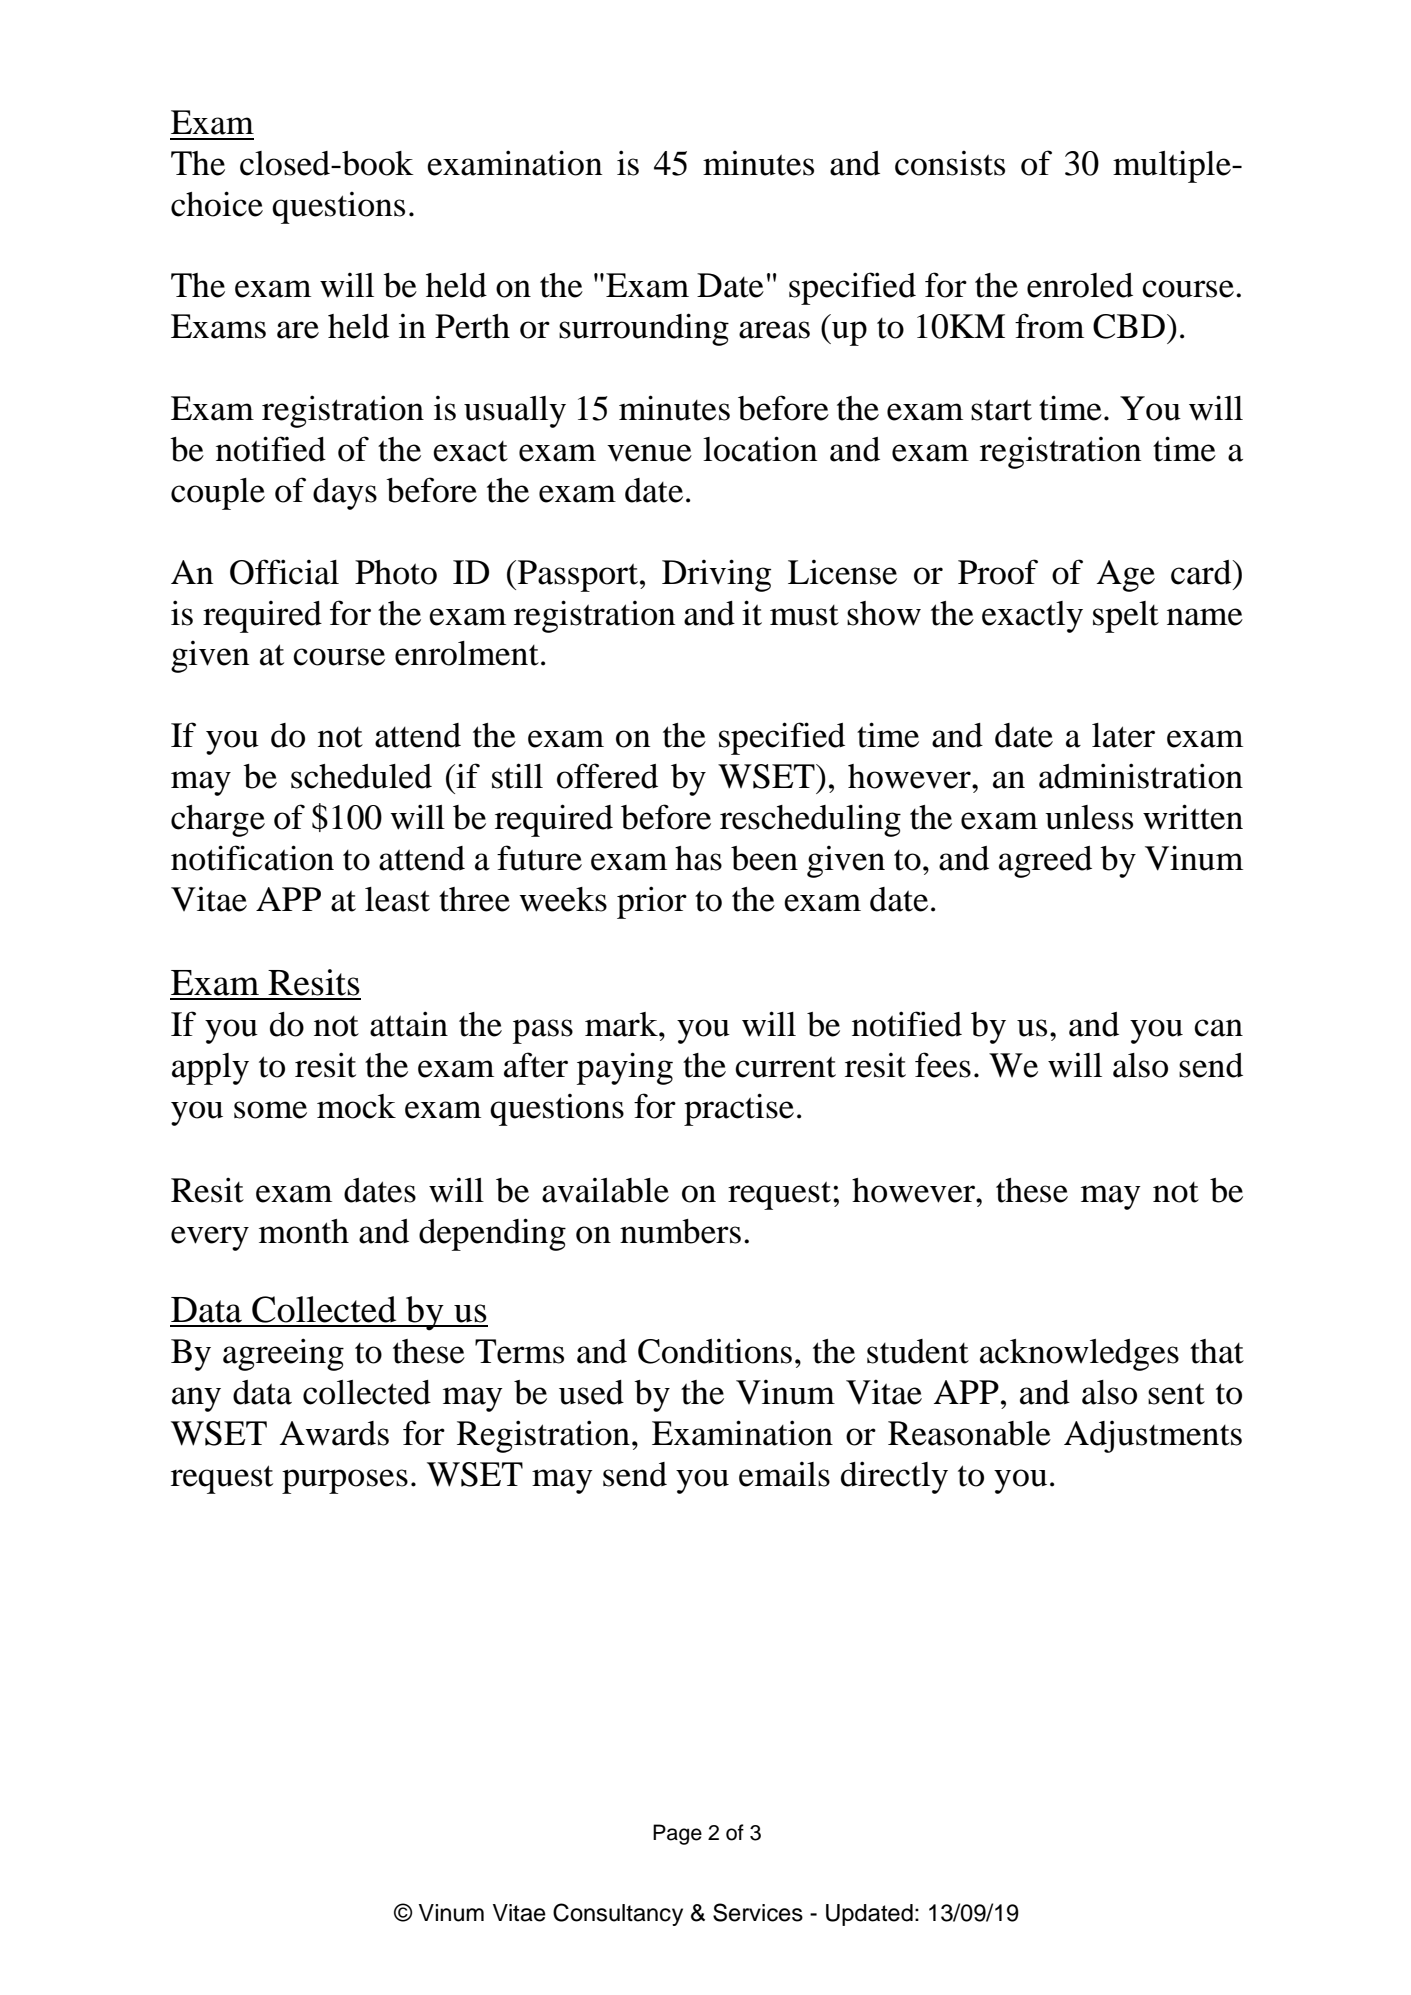  What do you see at coordinates (472, 326) in the document?
I see `Perth` at bounding box center [472, 326].
